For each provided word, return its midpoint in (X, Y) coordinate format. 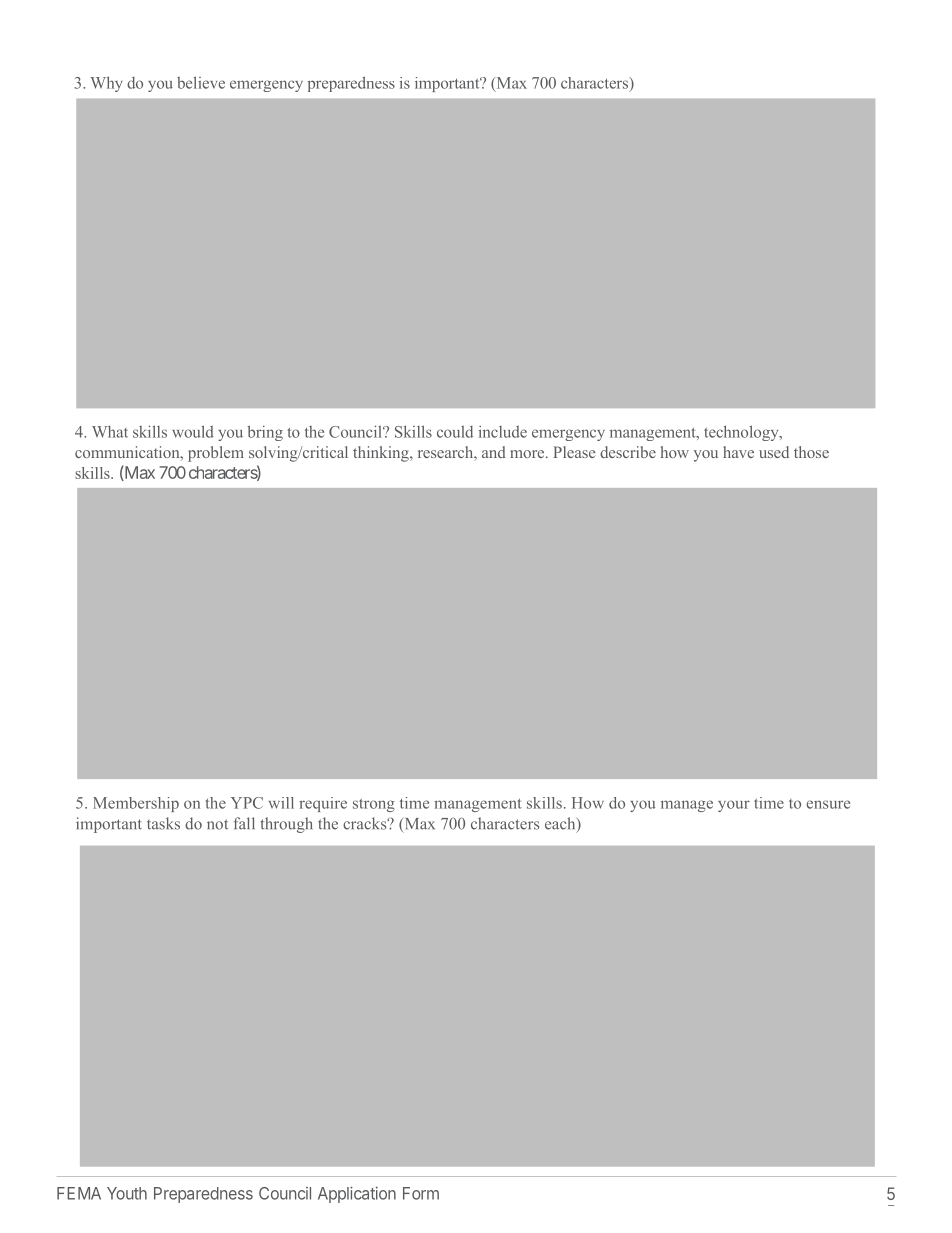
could (455, 432)
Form (421, 1193)
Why (106, 84)
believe (201, 82)
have (738, 452)
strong (374, 805)
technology (742, 433)
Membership (136, 804)
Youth (127, 1193)
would (193, 431)
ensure (828, 804)
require (323, 804)
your (734, 806)
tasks (163, 823)
